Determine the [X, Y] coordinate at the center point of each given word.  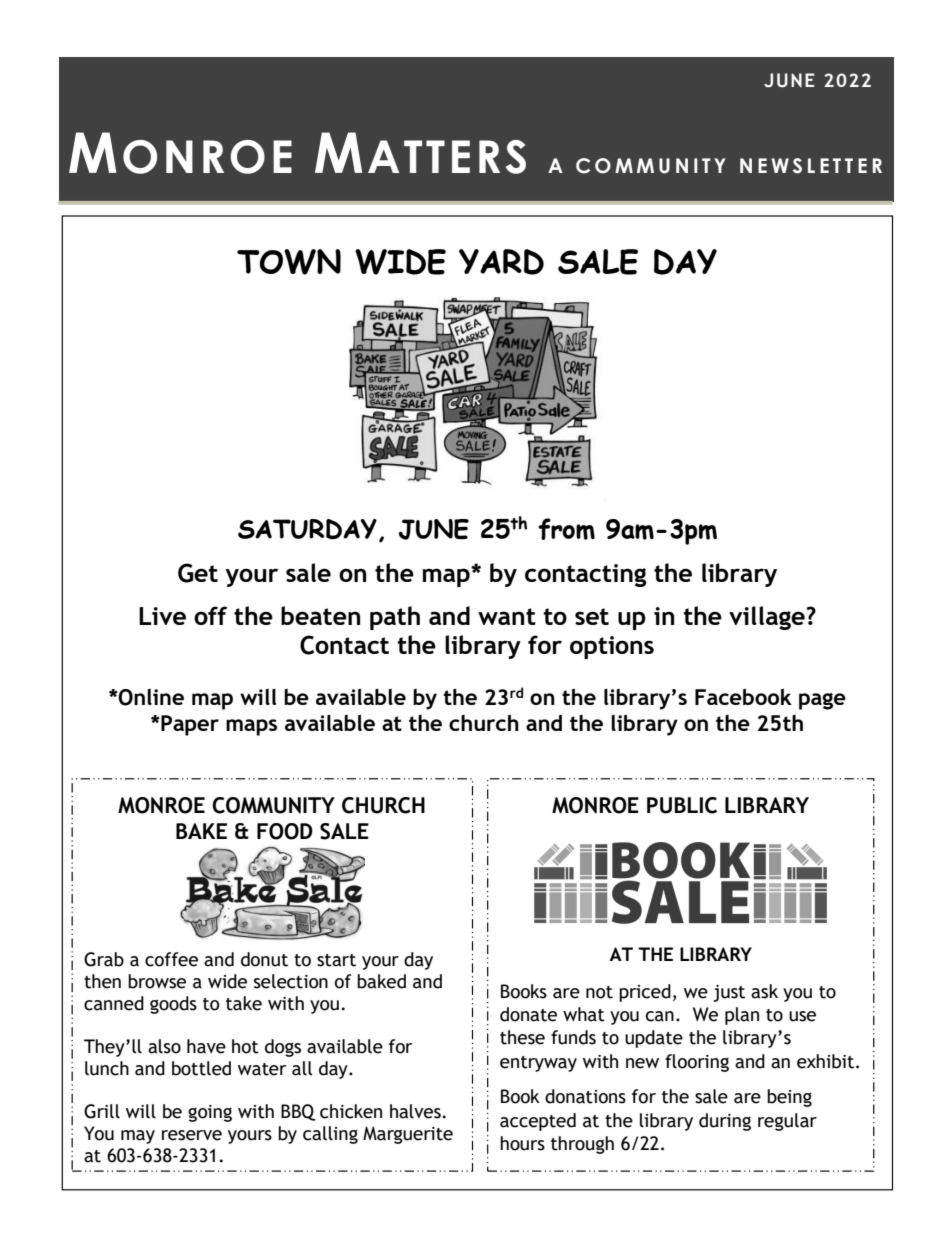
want [507, 616]
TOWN [289, 262]
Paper [189, 725]
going [210, 1113]
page [822, 701]
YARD [501, 262]
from [566, 529]
